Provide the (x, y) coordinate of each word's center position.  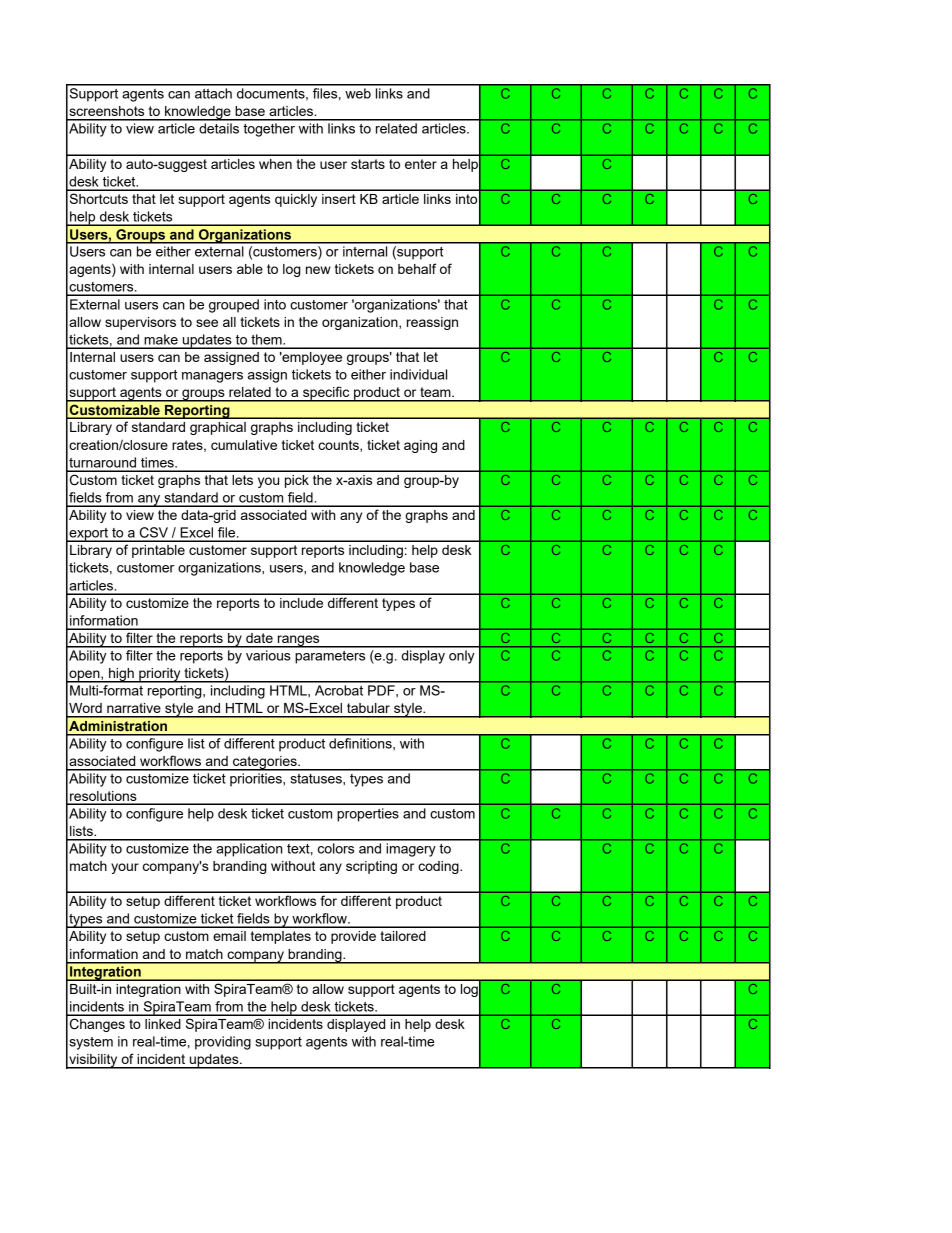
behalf (417, 268)
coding (439, 867)
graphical (218, 428)
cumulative (244, 445)
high (121, 675)
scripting (371, 867)
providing (223, 1043)
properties (368, 815)
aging (420, 446)
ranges (298, 641)
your (125, 868)
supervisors (140, 323)
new (318, 270)
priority (160, 675)
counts (339, 446)
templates (281, 937)
